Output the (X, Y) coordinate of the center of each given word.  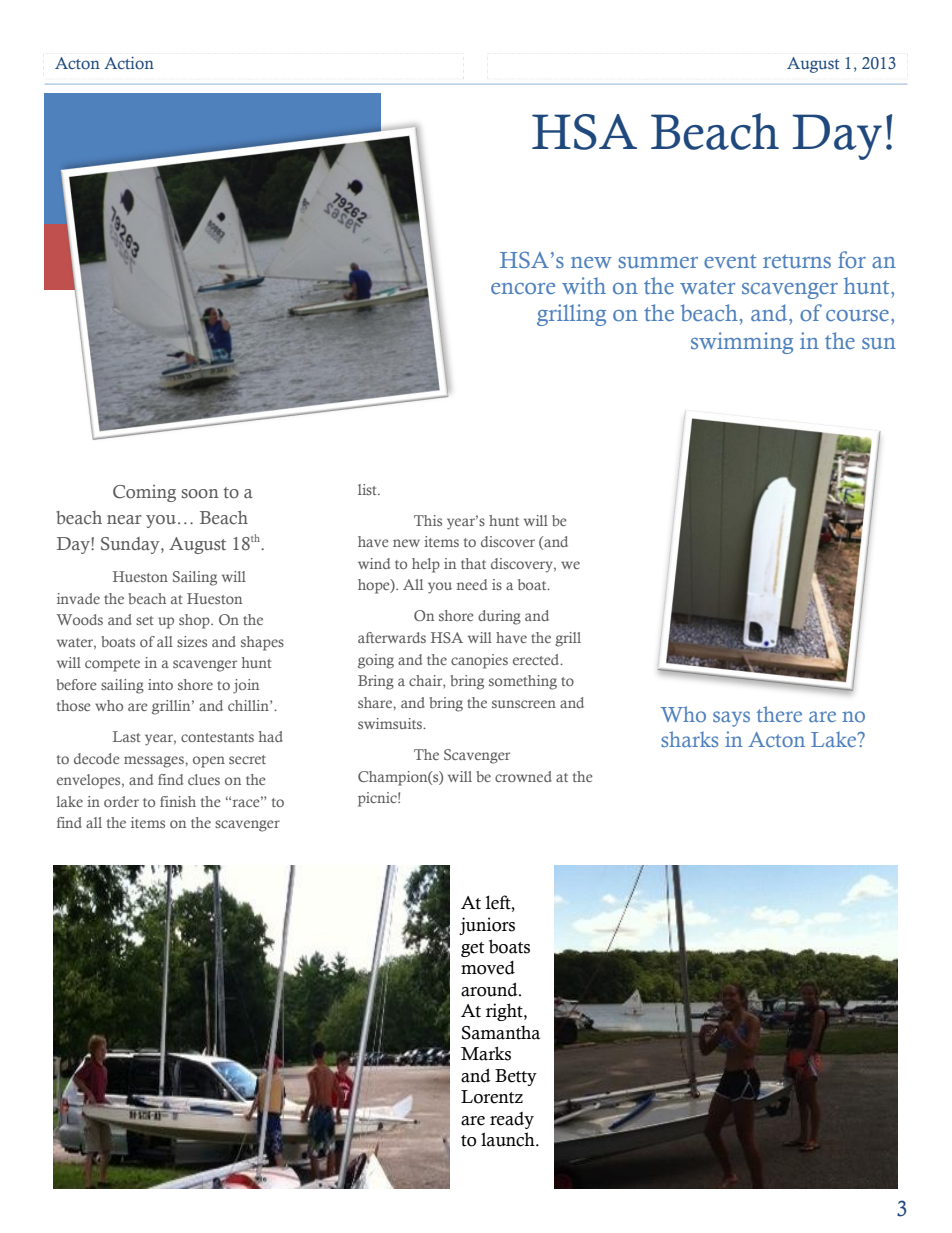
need (472, 584)
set (145, 620)
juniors (487, 926)
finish (178, 801)
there (779, 714)
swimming (742, 343)
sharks (689, 739)
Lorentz (492, 1097)
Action (129, 63)
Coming (144, 493)
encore (523, 288)
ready (512, 1120)
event (730, 261)
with (584, 285)
